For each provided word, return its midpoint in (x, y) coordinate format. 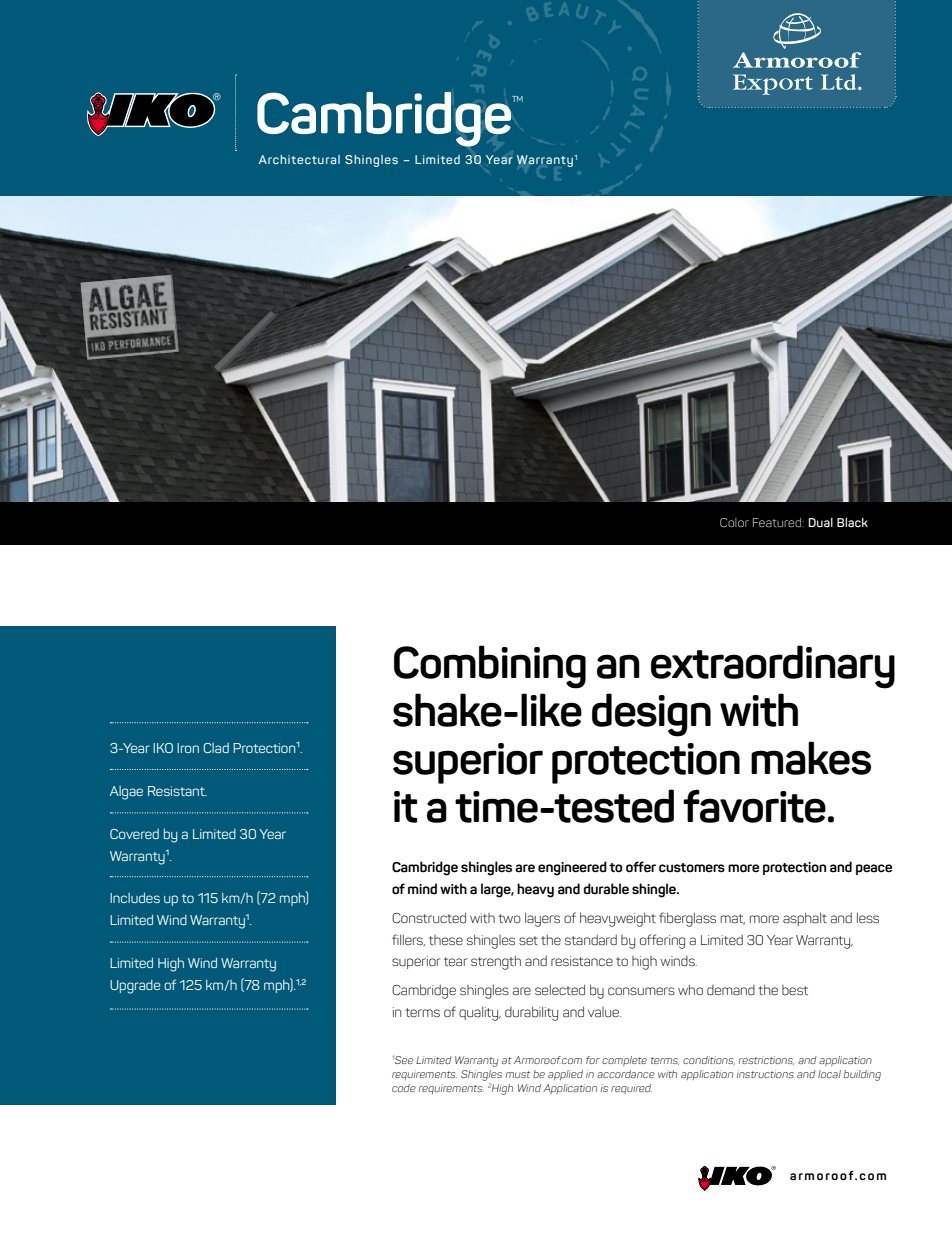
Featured (777, 522)
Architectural (299, 159)
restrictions (766, 1060)
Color (734, 522)
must (518, 1074)
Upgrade (135, 987)
